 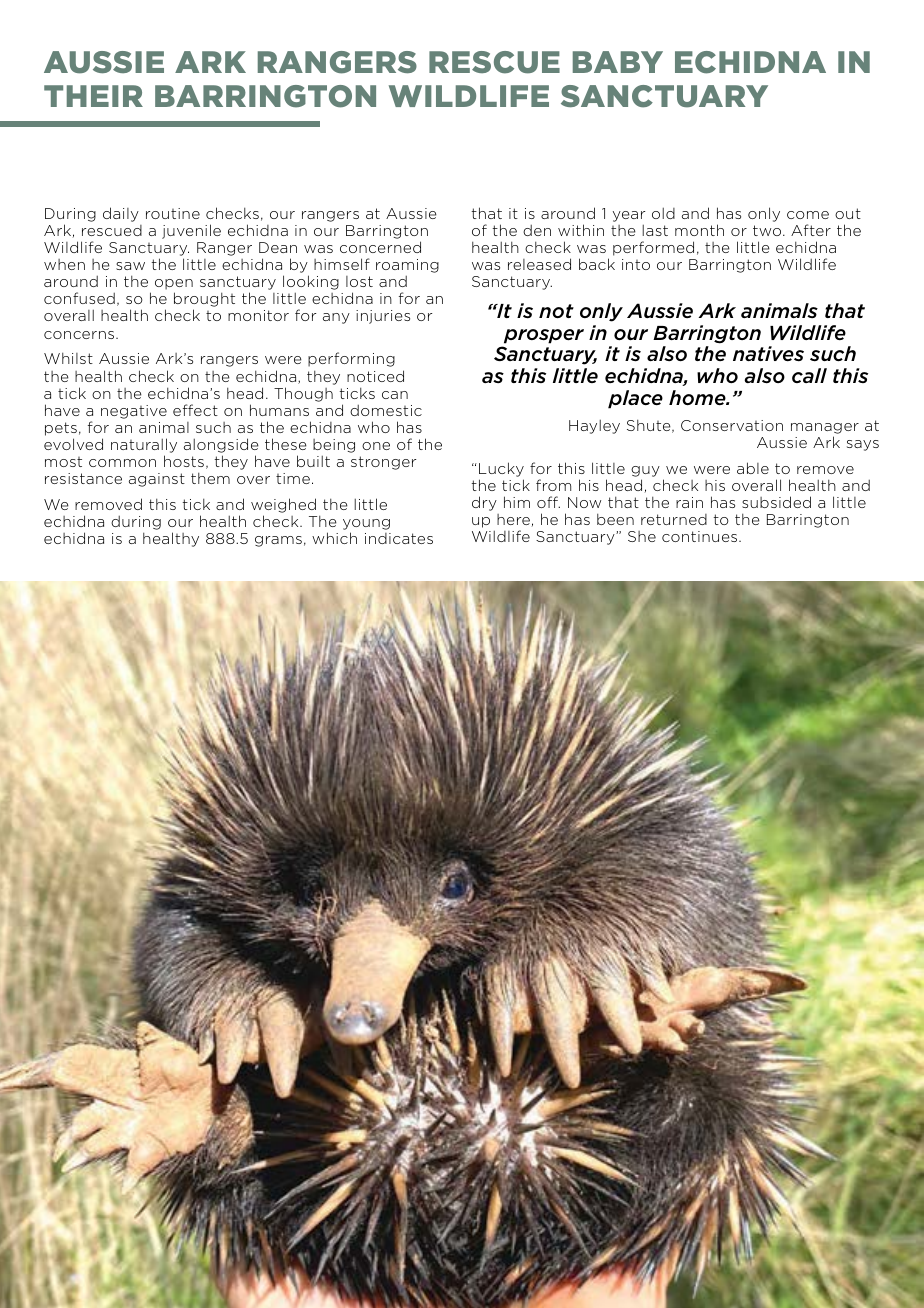 What do you see at coordinates (93, 96) in the screenshot?
I see `THEIR` at bounding box center [93, 96].
